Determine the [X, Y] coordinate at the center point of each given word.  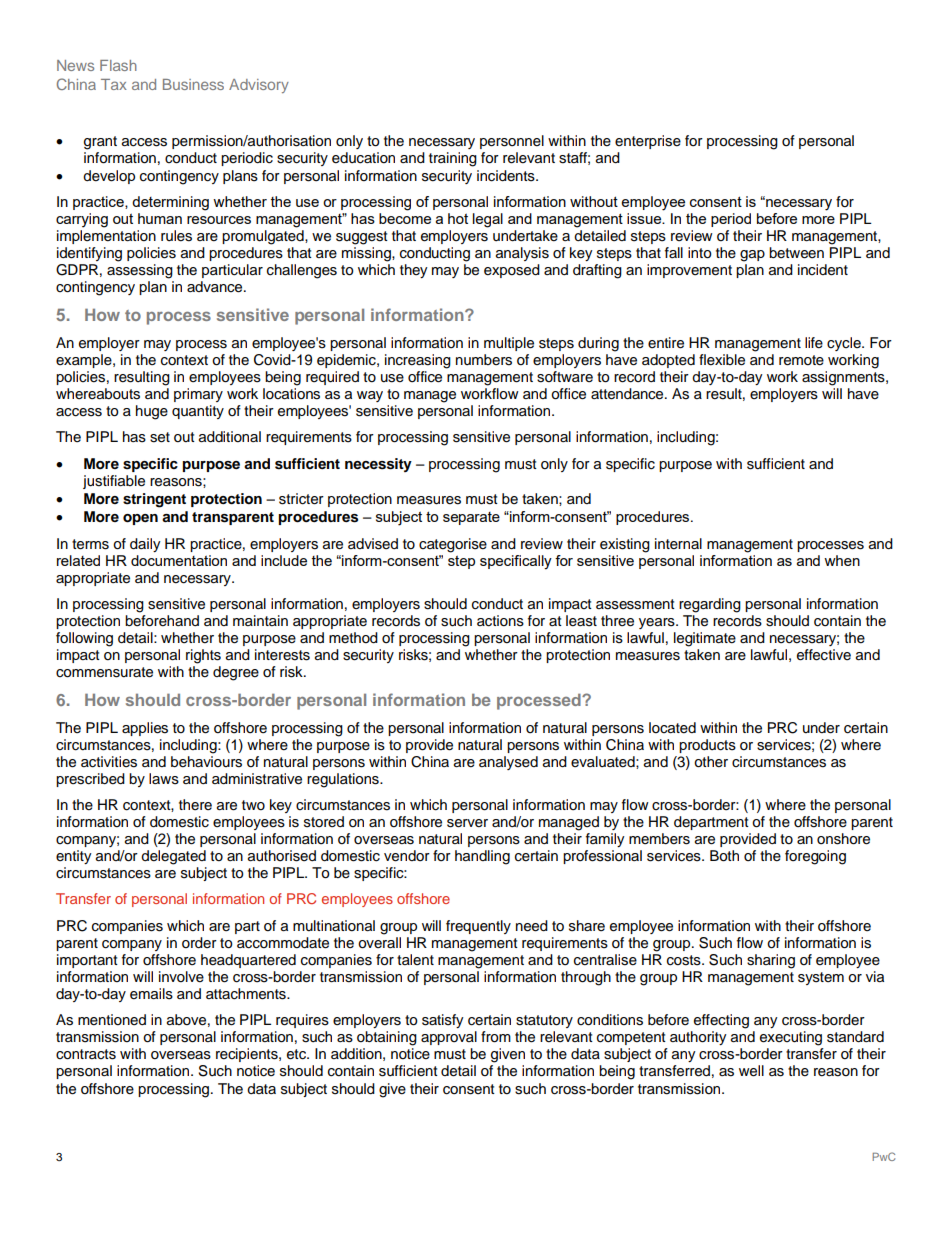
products [707, 746]
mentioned [112, 1020]
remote [801, 360]
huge [152, 412]
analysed [508, 763]
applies [145, 729]
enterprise [648, 142]
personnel [512, 142]
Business [193, 84]
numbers [484, 360]
